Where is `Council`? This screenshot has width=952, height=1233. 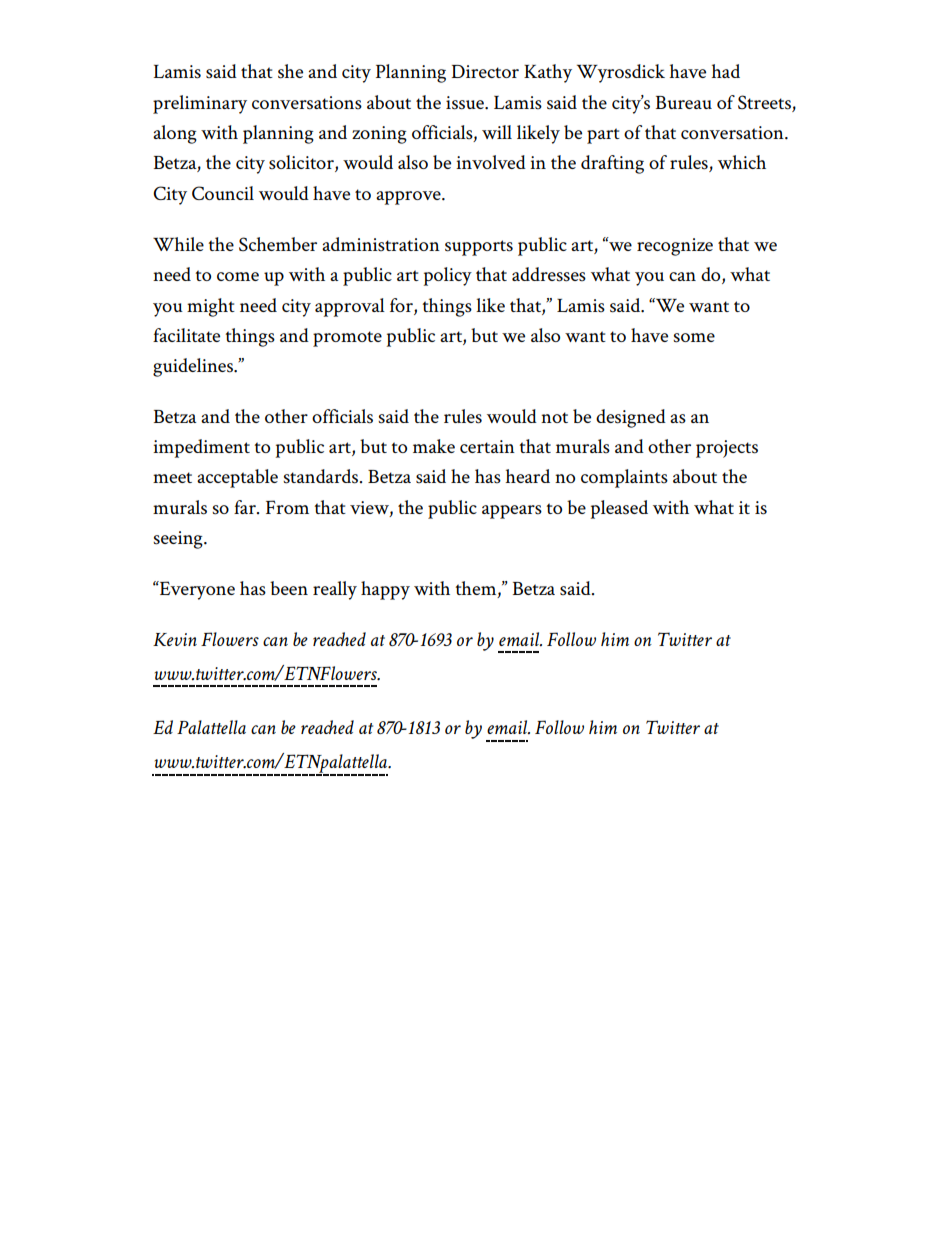 Council is located at coordinates (223, 193).
